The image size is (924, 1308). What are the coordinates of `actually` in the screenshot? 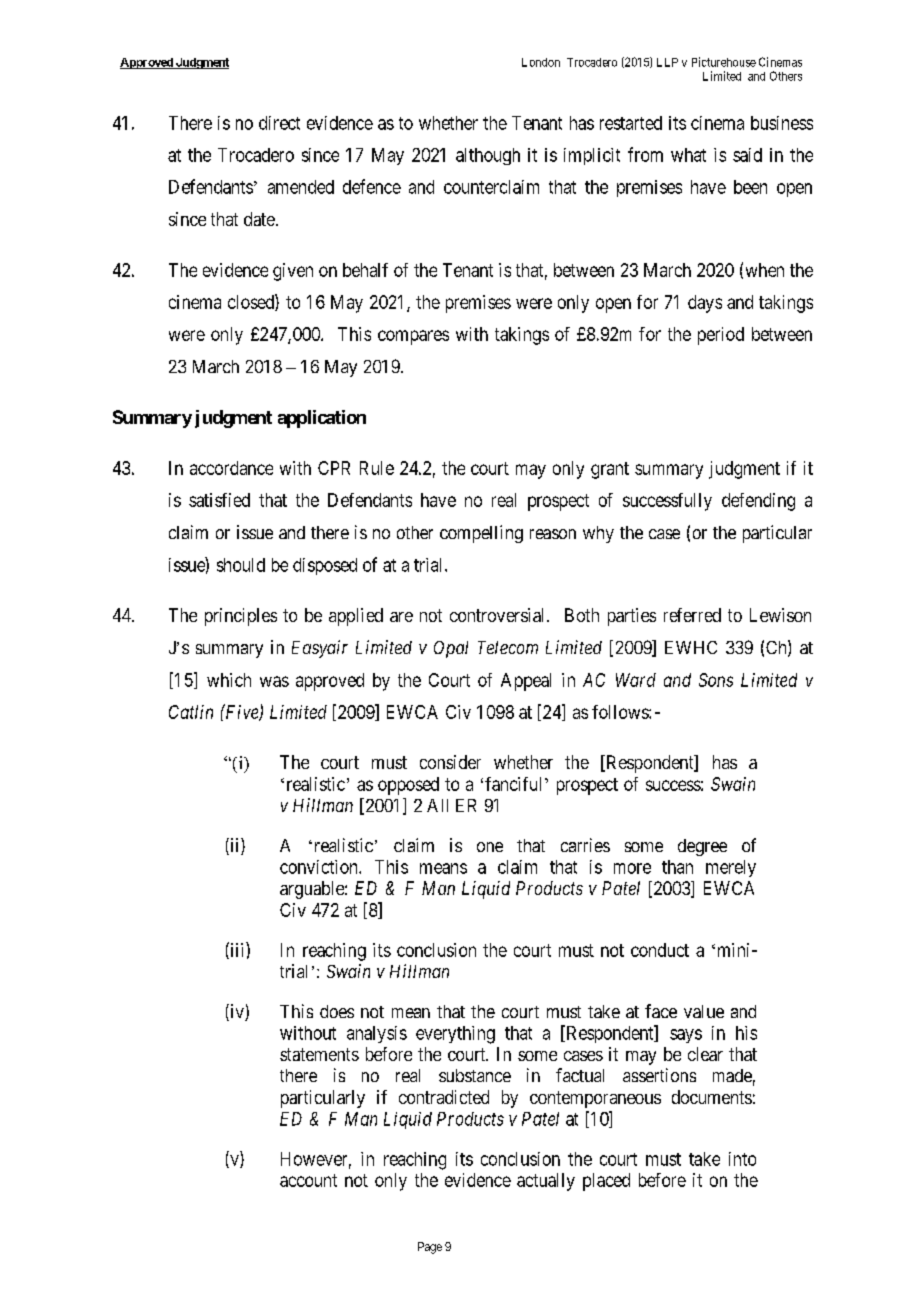 It's located at (546, 1182).
